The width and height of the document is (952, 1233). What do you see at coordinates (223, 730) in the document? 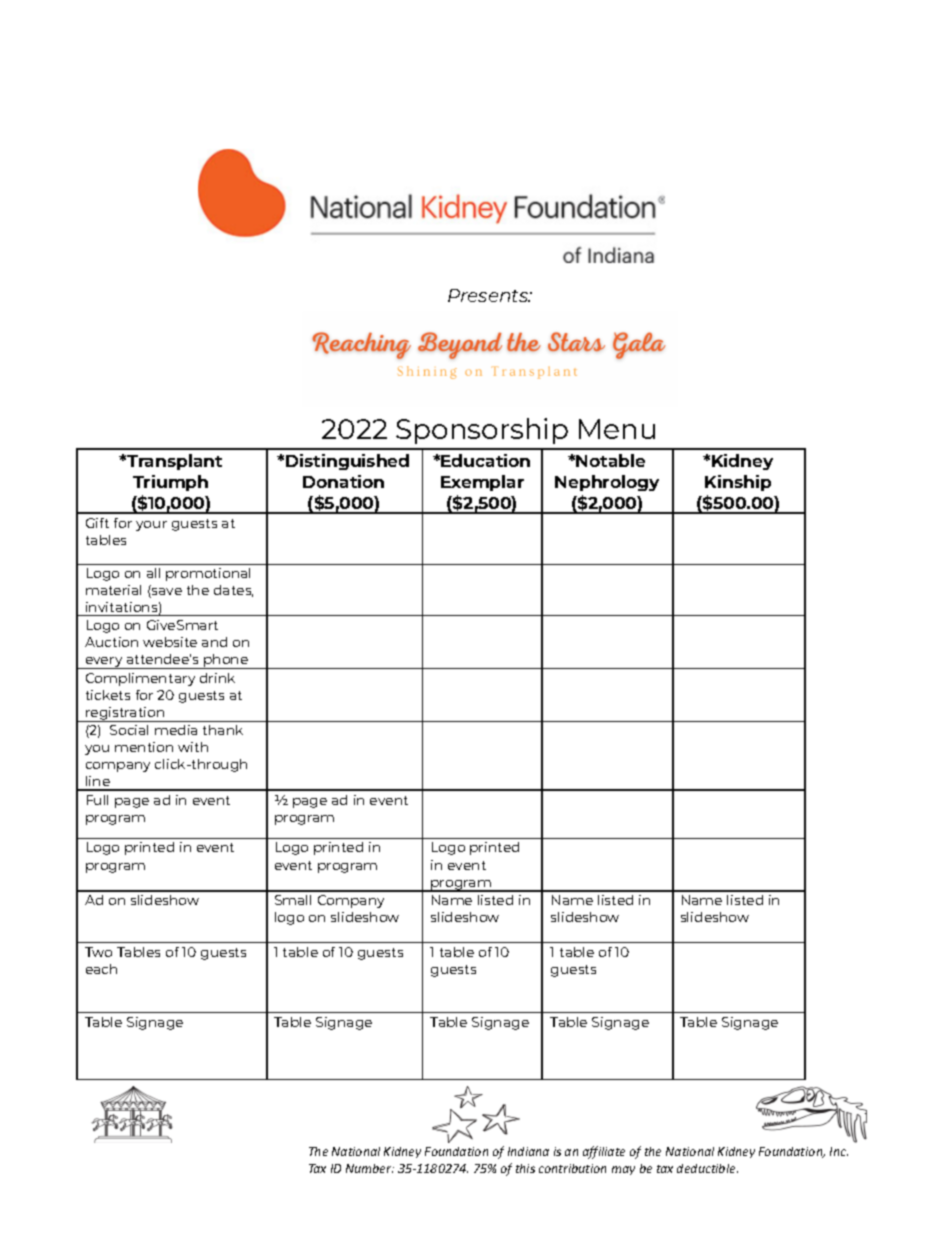
I see `thank` at bounding box center [223, 730].
